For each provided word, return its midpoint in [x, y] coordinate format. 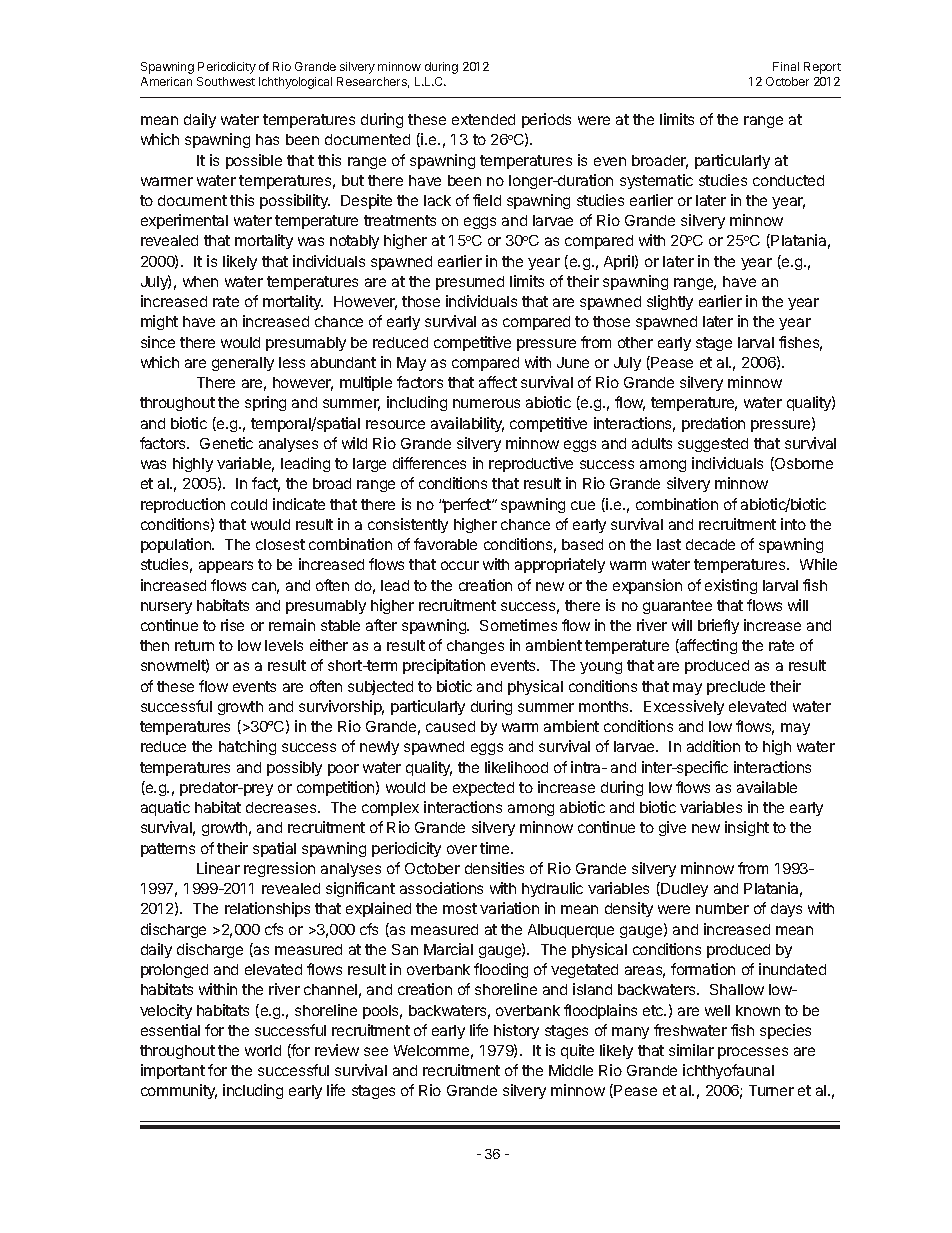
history [516, 1031]
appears [226, 567]
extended [483, 119]
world [263, 1050]
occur [460, 565]
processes [753, 1053]
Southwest [226, 81]
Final [786, 66]
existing [731, 586]
